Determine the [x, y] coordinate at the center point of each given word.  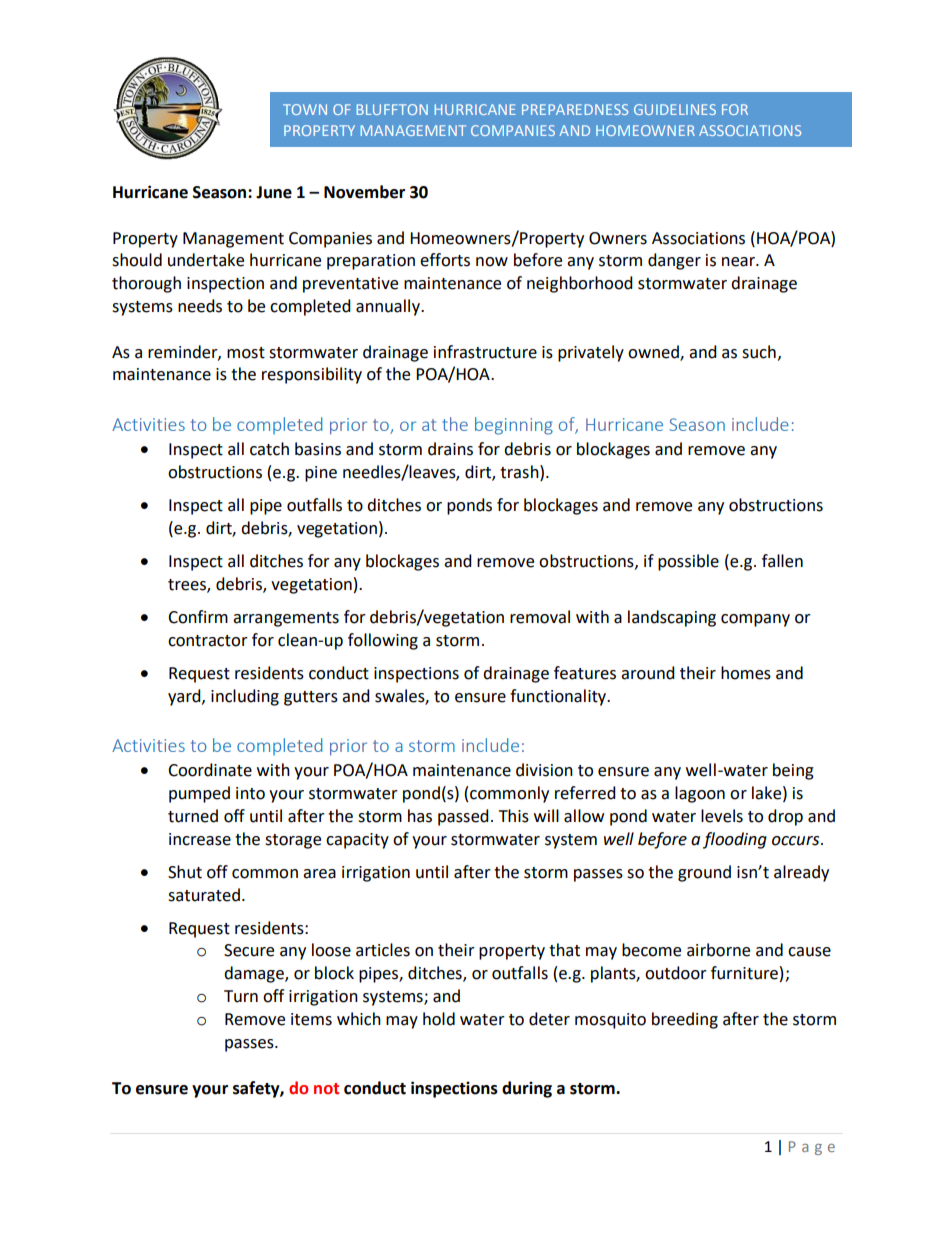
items [311, 1019]
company [755, 620]
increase [200, 839]
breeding [685, 1020]
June [274, 192]
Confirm [198, 617]
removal [540, 617]
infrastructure [485, 352]
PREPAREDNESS [575, 109]
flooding [735, 840]
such [759, 352]
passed [463, 817]
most [246, 353]
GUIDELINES [675, 109]
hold [439, 1019]
